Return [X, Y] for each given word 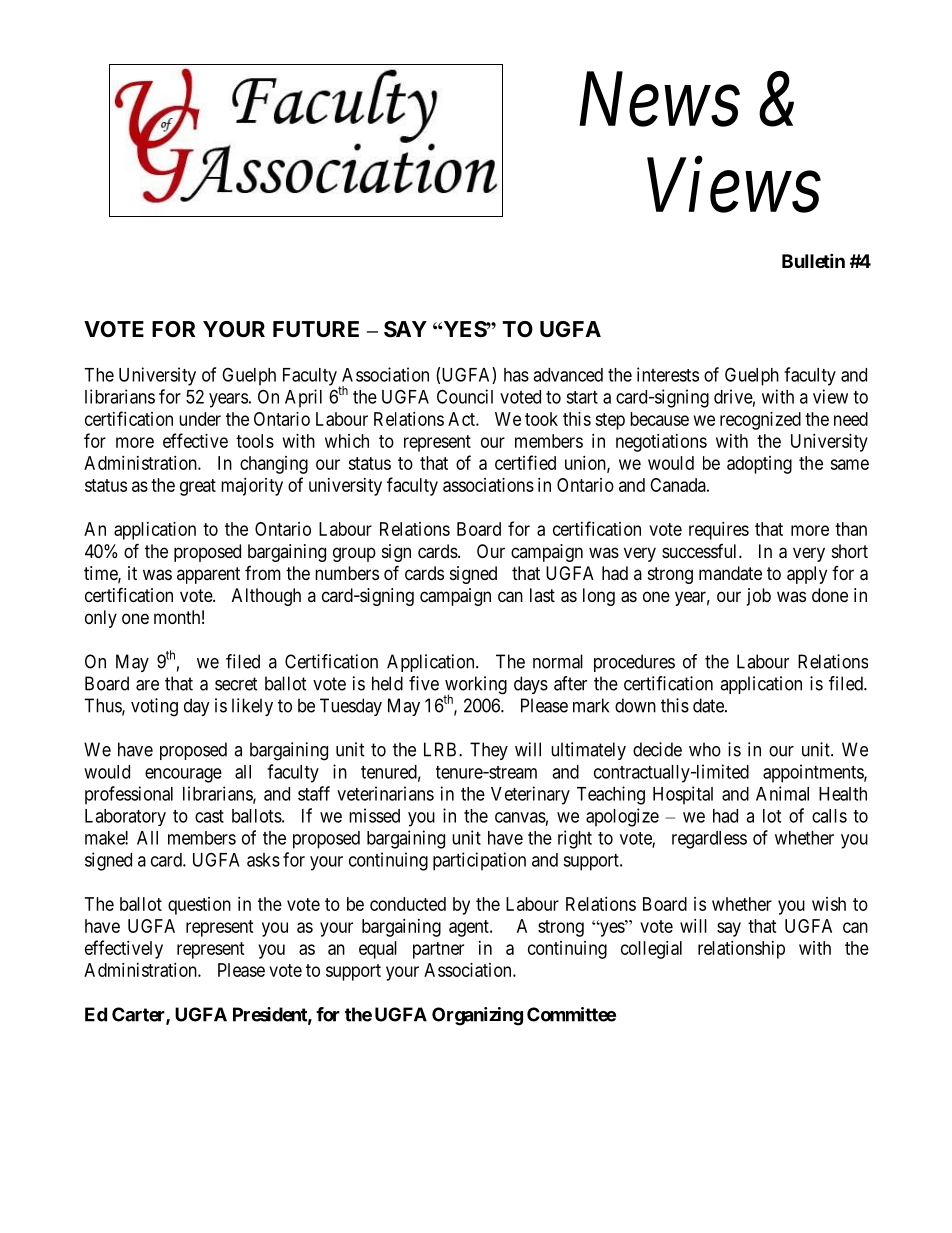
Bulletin [813, 260]
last [542, 595]
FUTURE [316, 329]
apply [807, 575]
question [199, 906]
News [659, 100]
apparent [208, 575]
